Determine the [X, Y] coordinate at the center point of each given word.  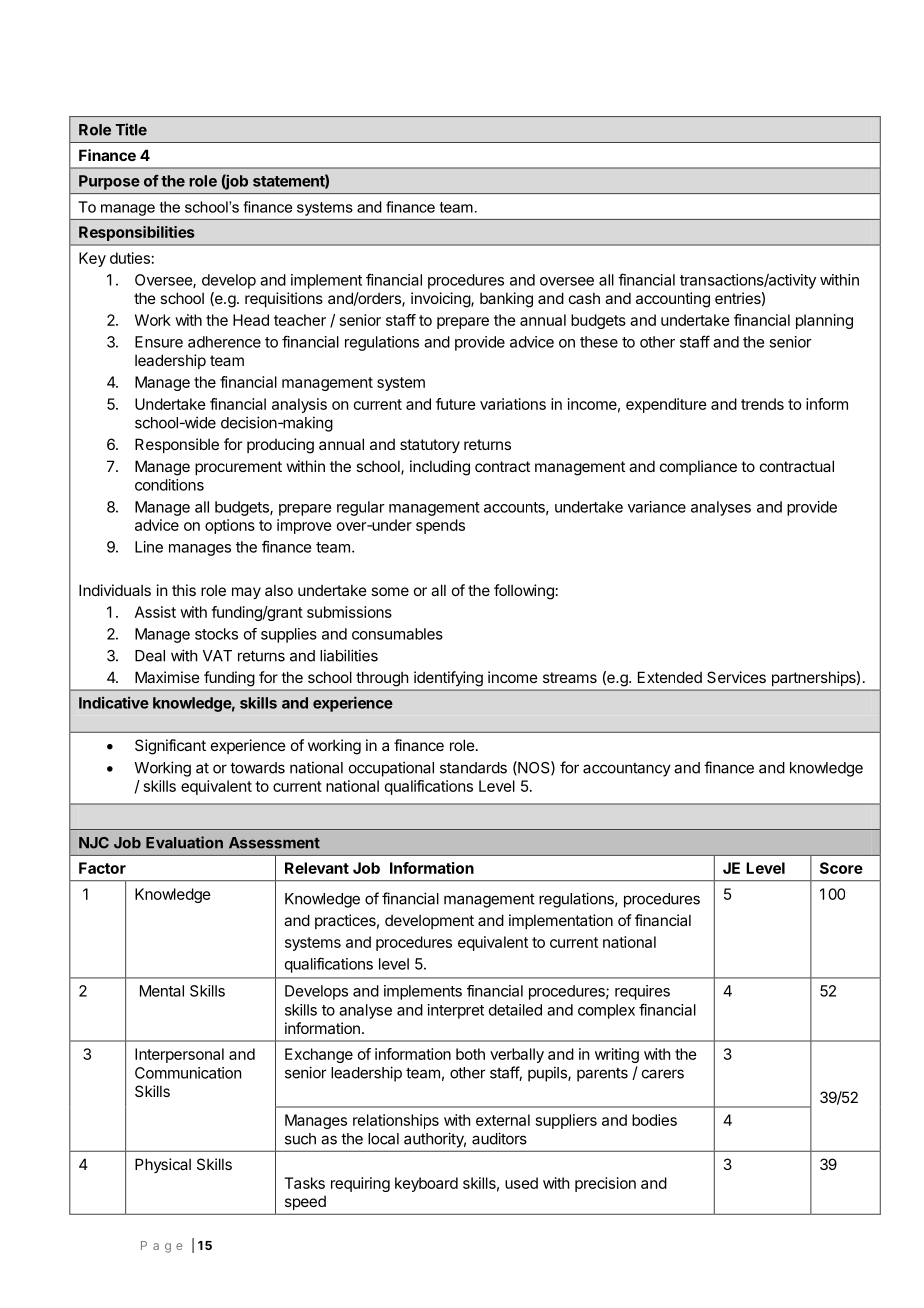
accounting [673, 300]
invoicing [441, 300]
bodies [654, 1120]
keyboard [426, 1184]
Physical [163, 1165]
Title [131, 129]
